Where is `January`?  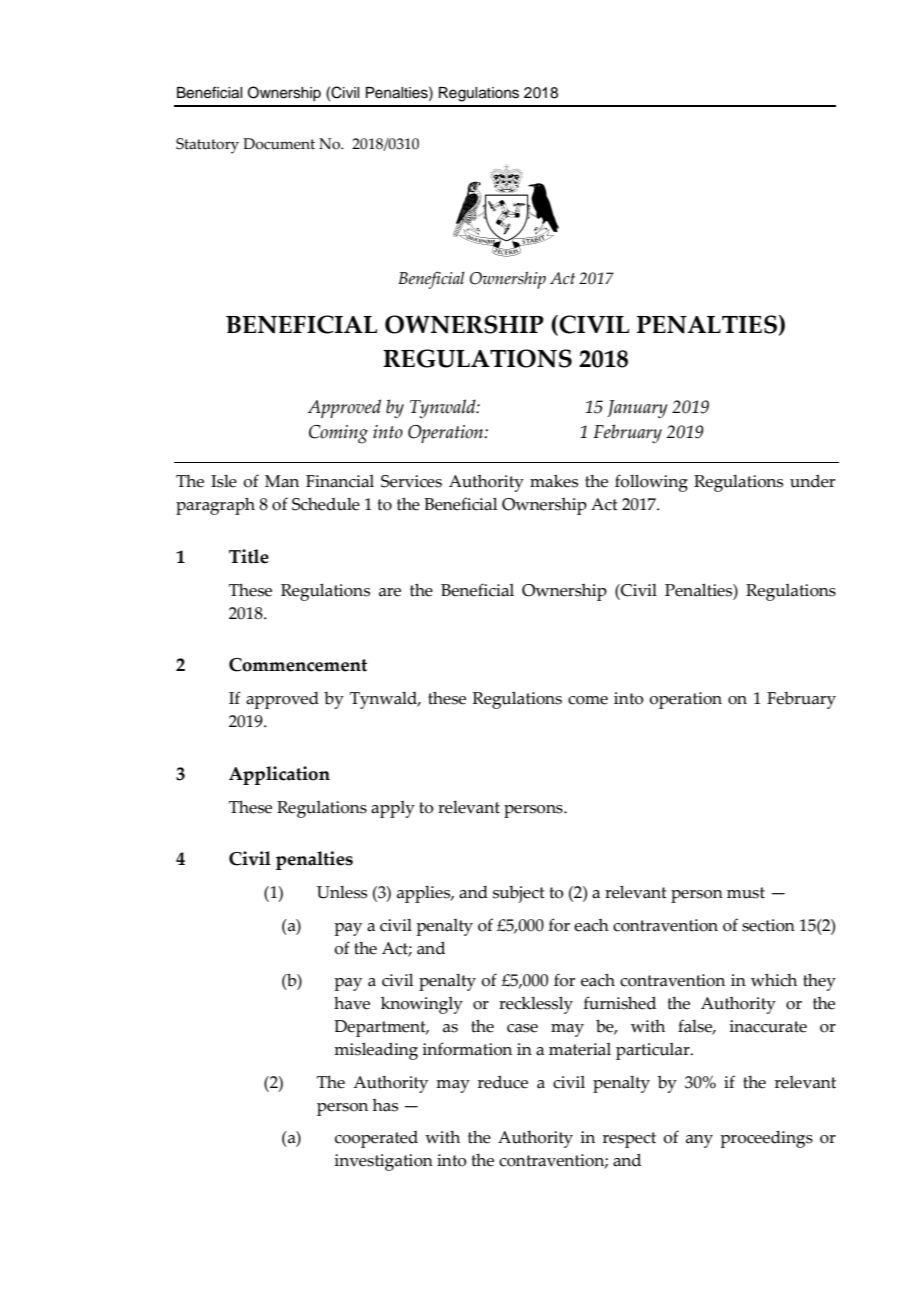 January is located at coordinates (637, 409).
